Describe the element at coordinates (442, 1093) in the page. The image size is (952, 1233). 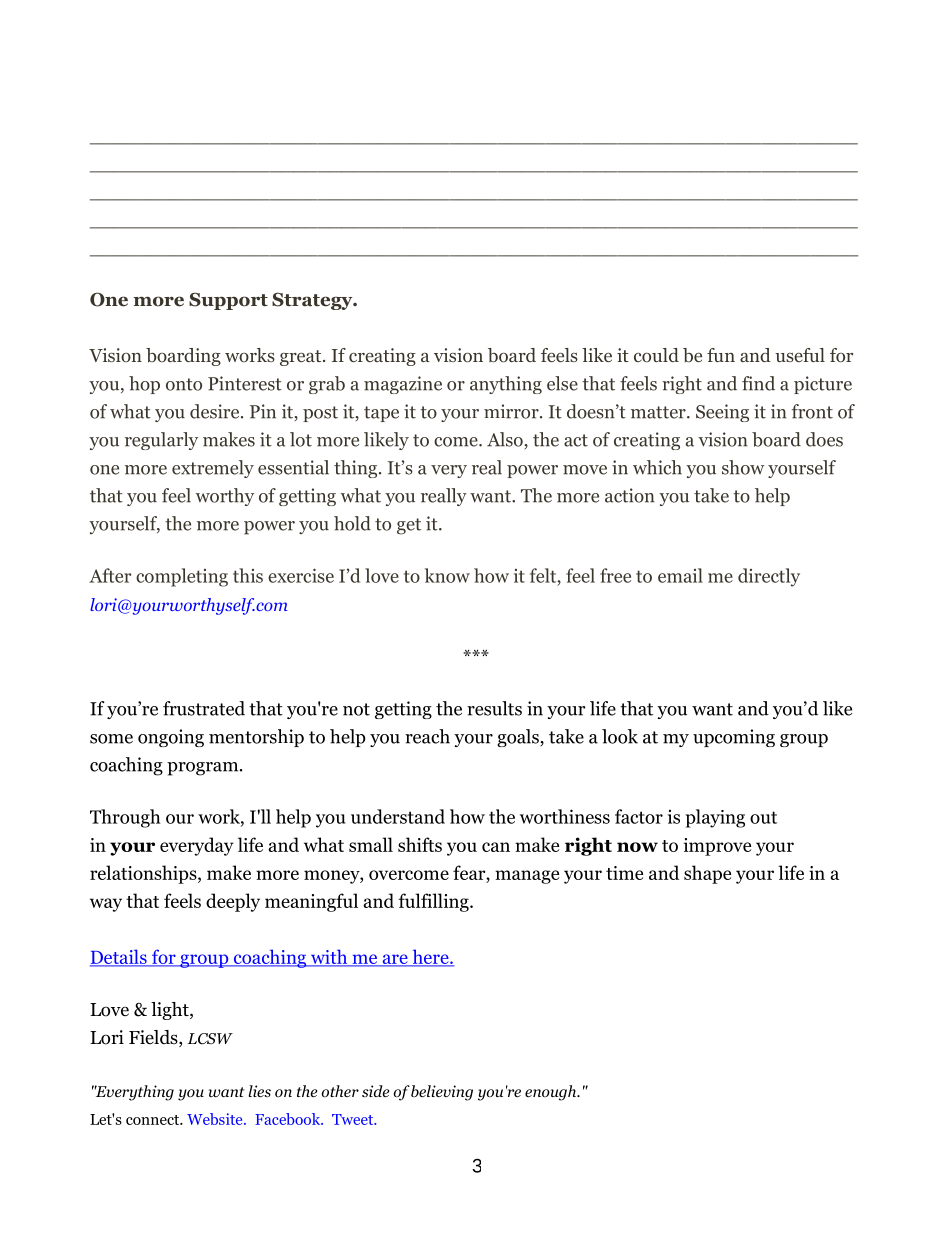
I see `believing` at that location.
